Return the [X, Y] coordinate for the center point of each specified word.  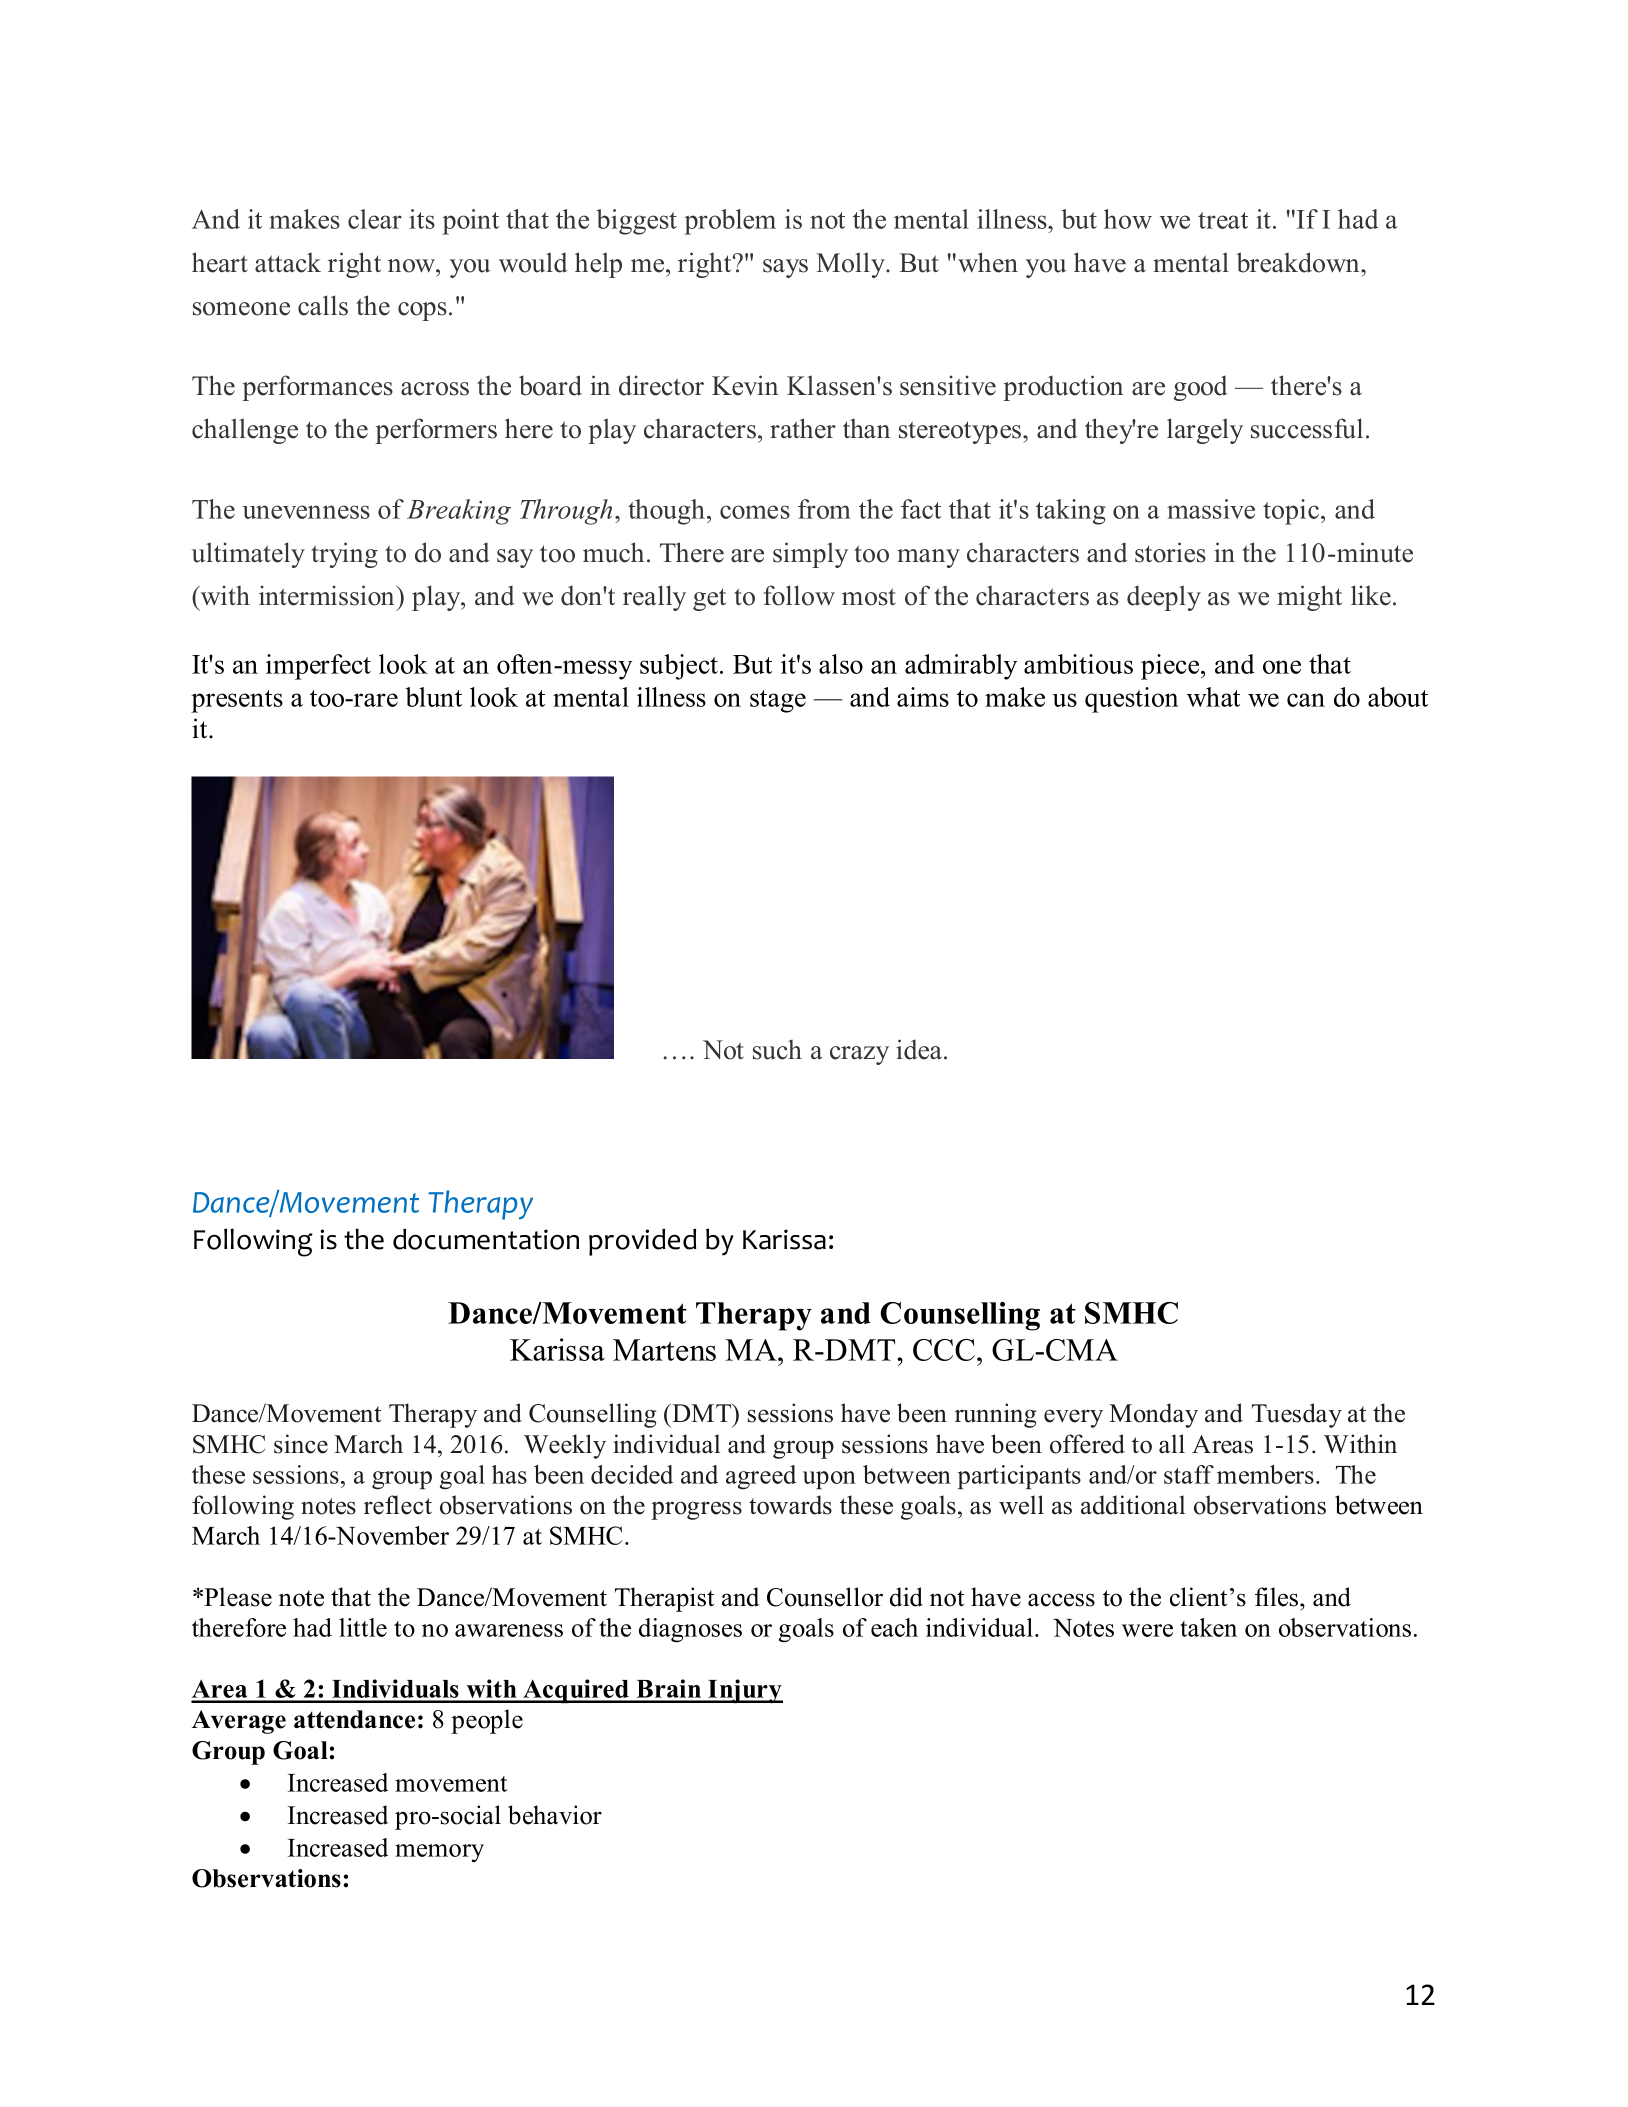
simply [810, 555]
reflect [398, 1505]
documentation [486, 1239]
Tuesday [1297, 1415]
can [1306, 700]
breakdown [1299, 262]
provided [642, 1242]
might [1309, 598]
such [777, 1050]
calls [323, 305]
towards [790, 1505]
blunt [433, 697]
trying [344, 555]
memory [439, 1853]
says [785, 268]
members [1265, 1474]
